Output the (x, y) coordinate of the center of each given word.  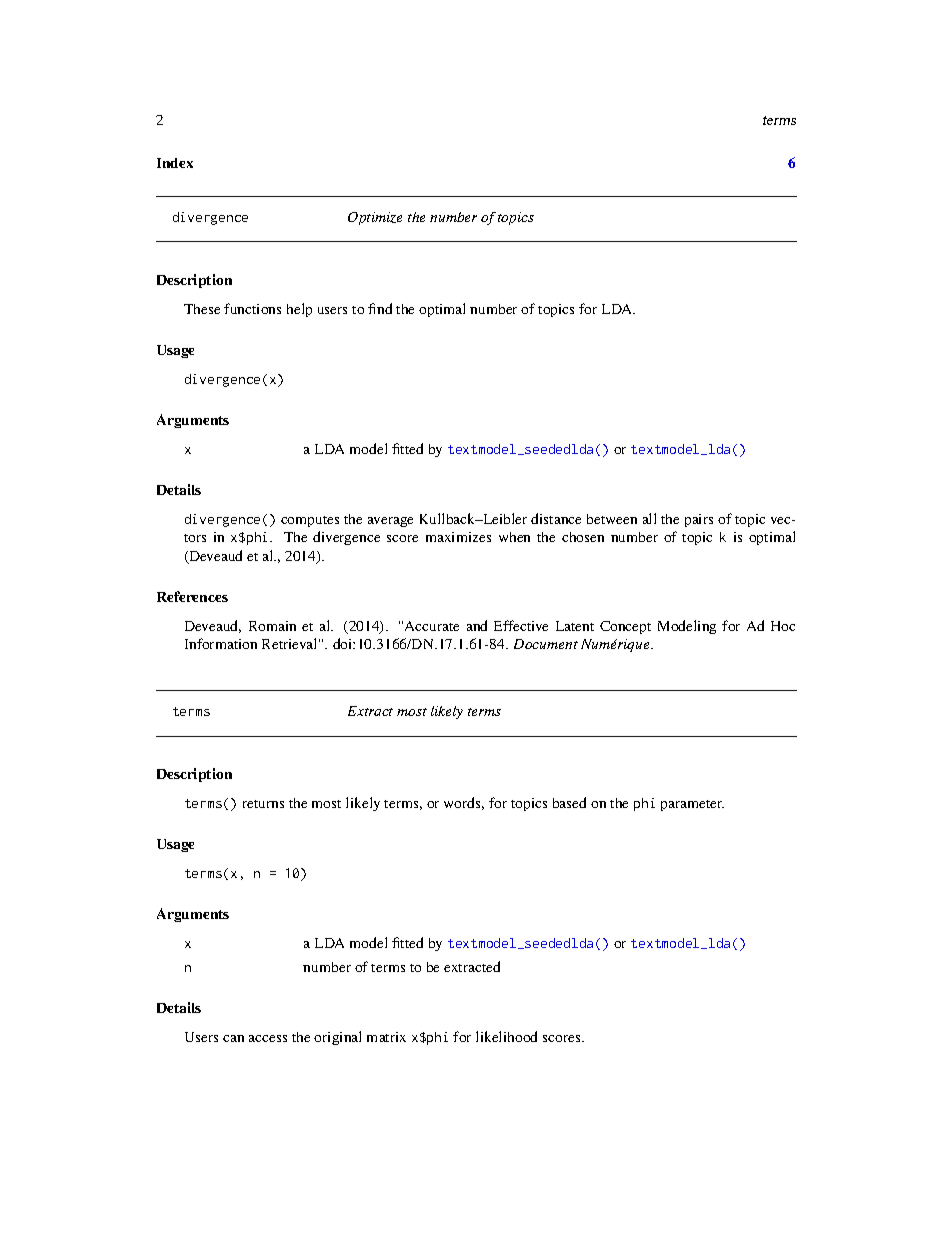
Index (175, 163)
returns (263, 804)
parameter (692, 805)
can (233, 1038)
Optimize (375, 218)
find (380, 308)
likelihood (506, 1036)
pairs (699, 520)
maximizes (458, 537)
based (569, 802)
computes (310, 521)
